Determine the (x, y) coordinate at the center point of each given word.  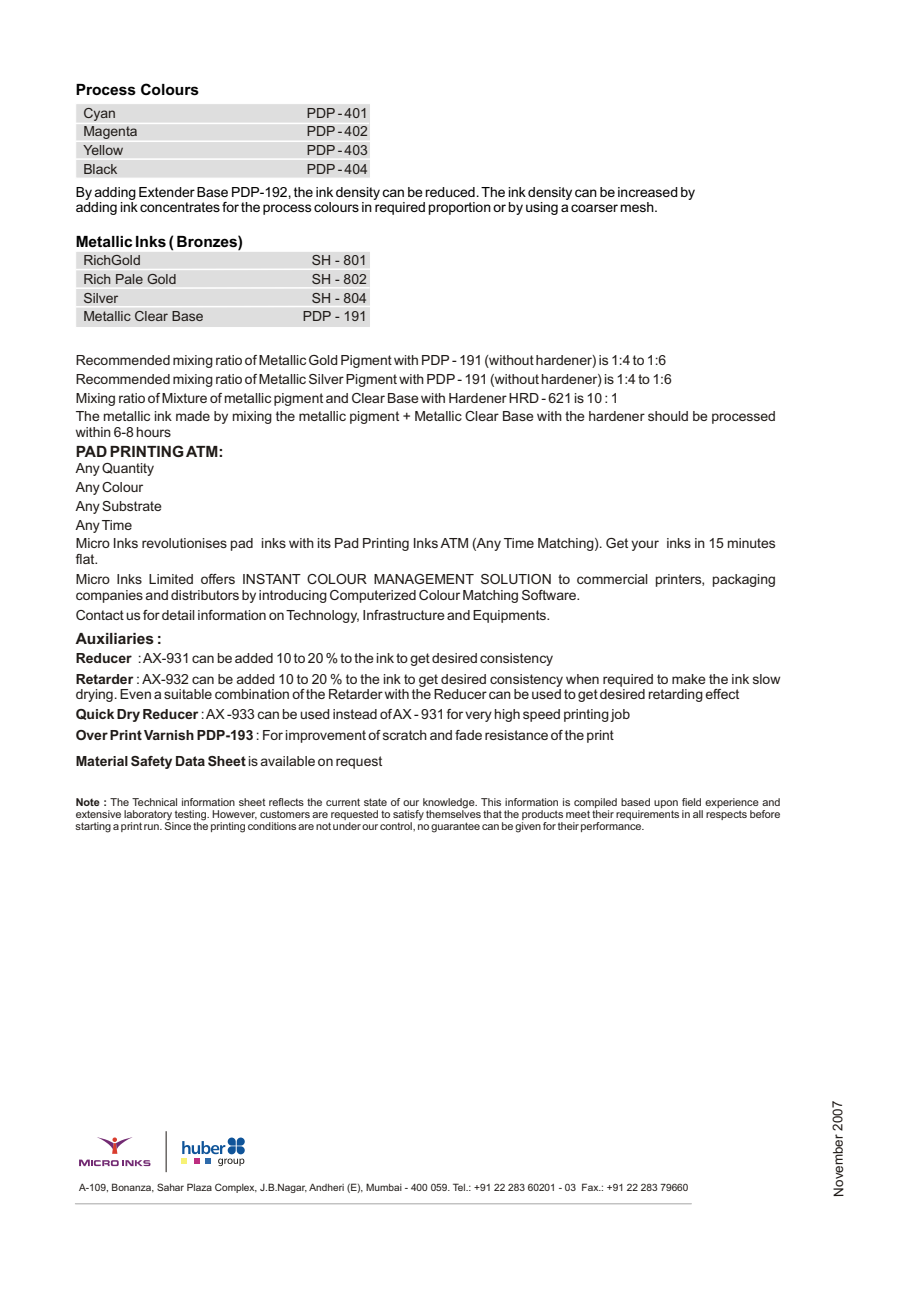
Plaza (199, 1187)
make (689, 679)
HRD (524, 398)
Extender (167, 192)
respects (726, 815)
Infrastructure (404, 615)
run (152, 827)
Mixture (184, 398)
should (668, 416)
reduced (451, 192)
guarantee (455, 827)
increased (648, 192)
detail (178, 615)
